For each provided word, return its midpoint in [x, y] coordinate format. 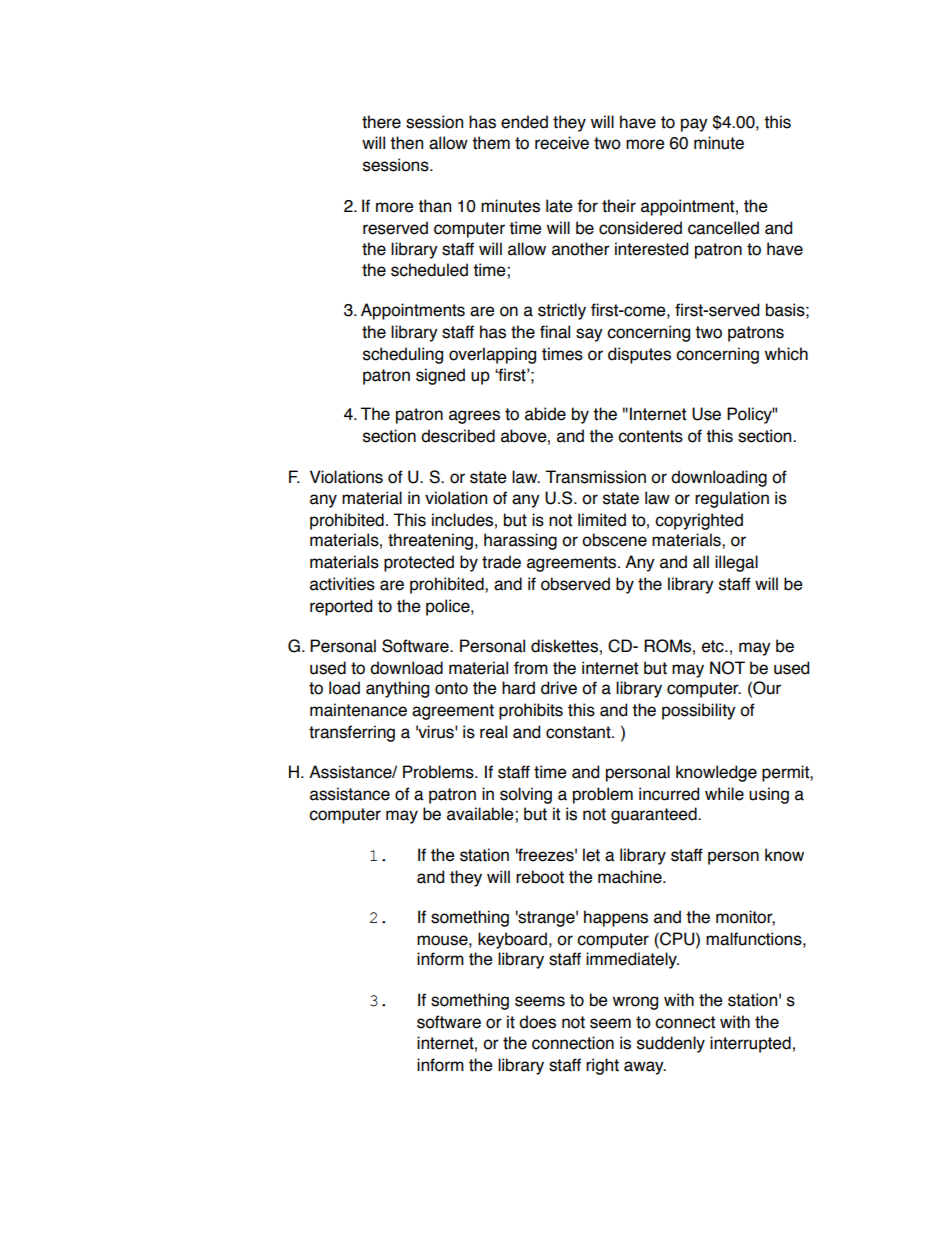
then [406, 143]
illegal [736, 563]
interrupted [750, 1044]
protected [419, 563]
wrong [635, 1003]
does [537, 1022]
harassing [520, 541]
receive [562, 143]
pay [694, 125]
